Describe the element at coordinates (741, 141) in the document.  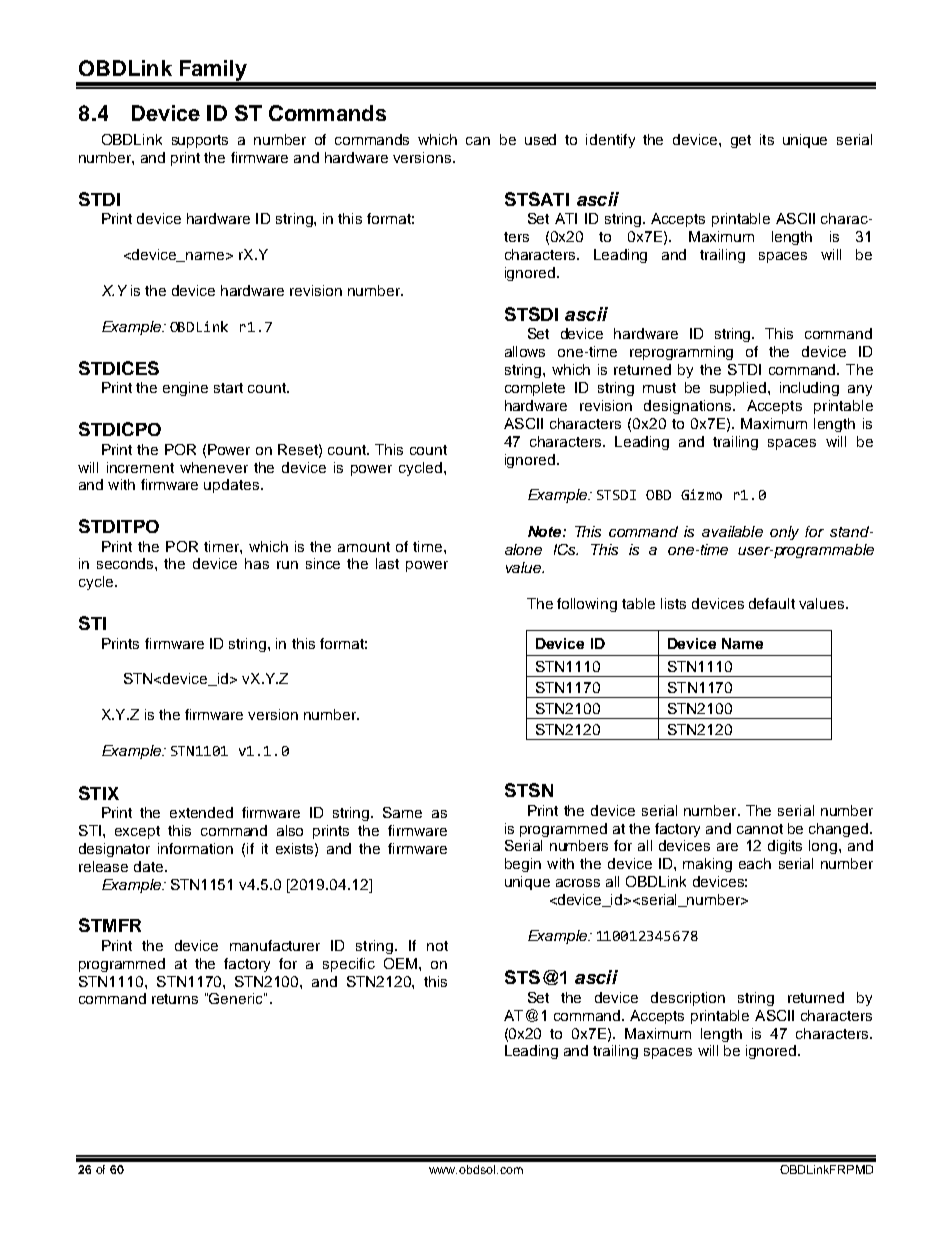
I see `get` at that location.
